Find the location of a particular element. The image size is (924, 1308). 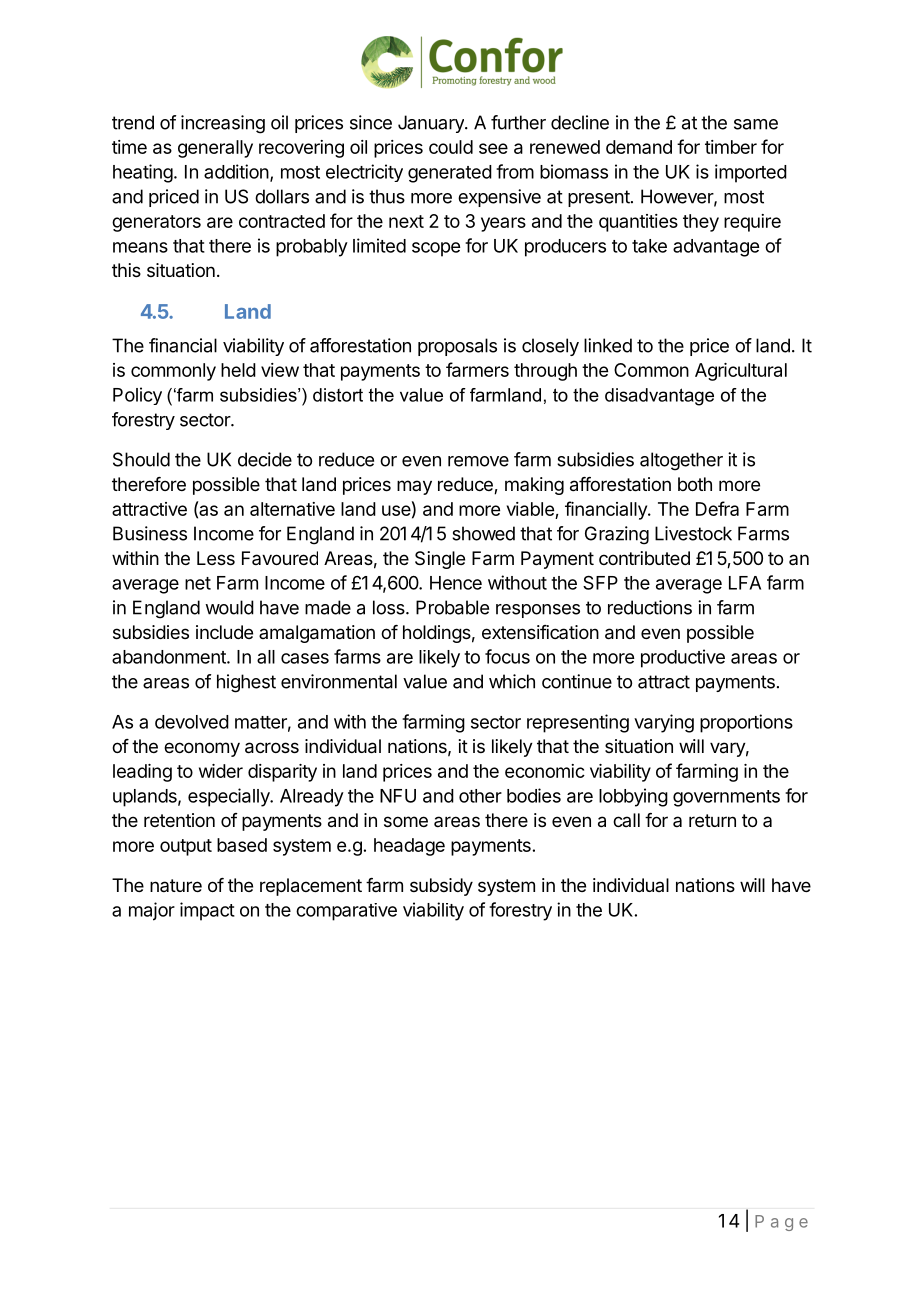

proposals is located at coordinates (457, 347).
